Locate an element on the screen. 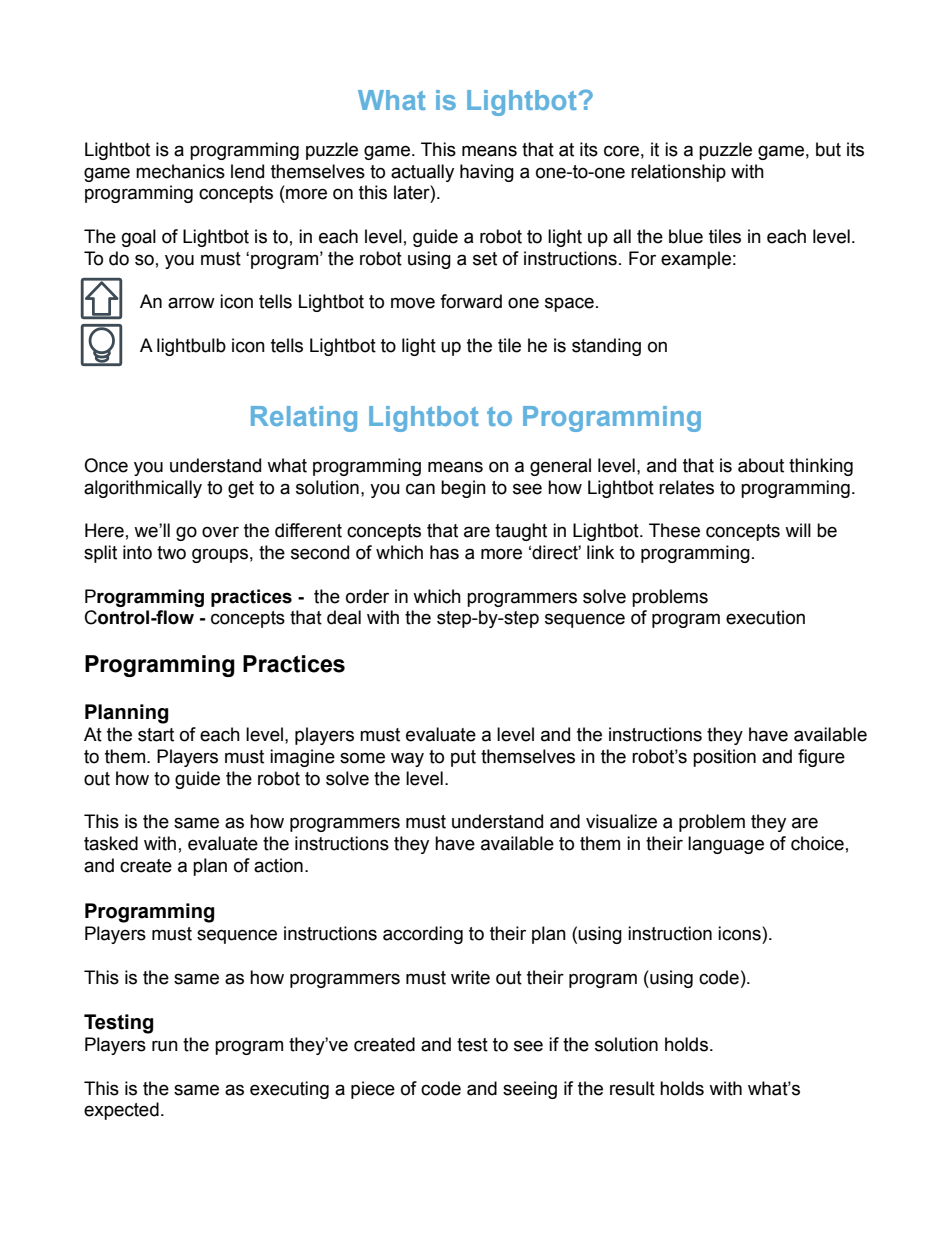 The image size is (952, 1233). Relating is located at coordinates (304, 419).
